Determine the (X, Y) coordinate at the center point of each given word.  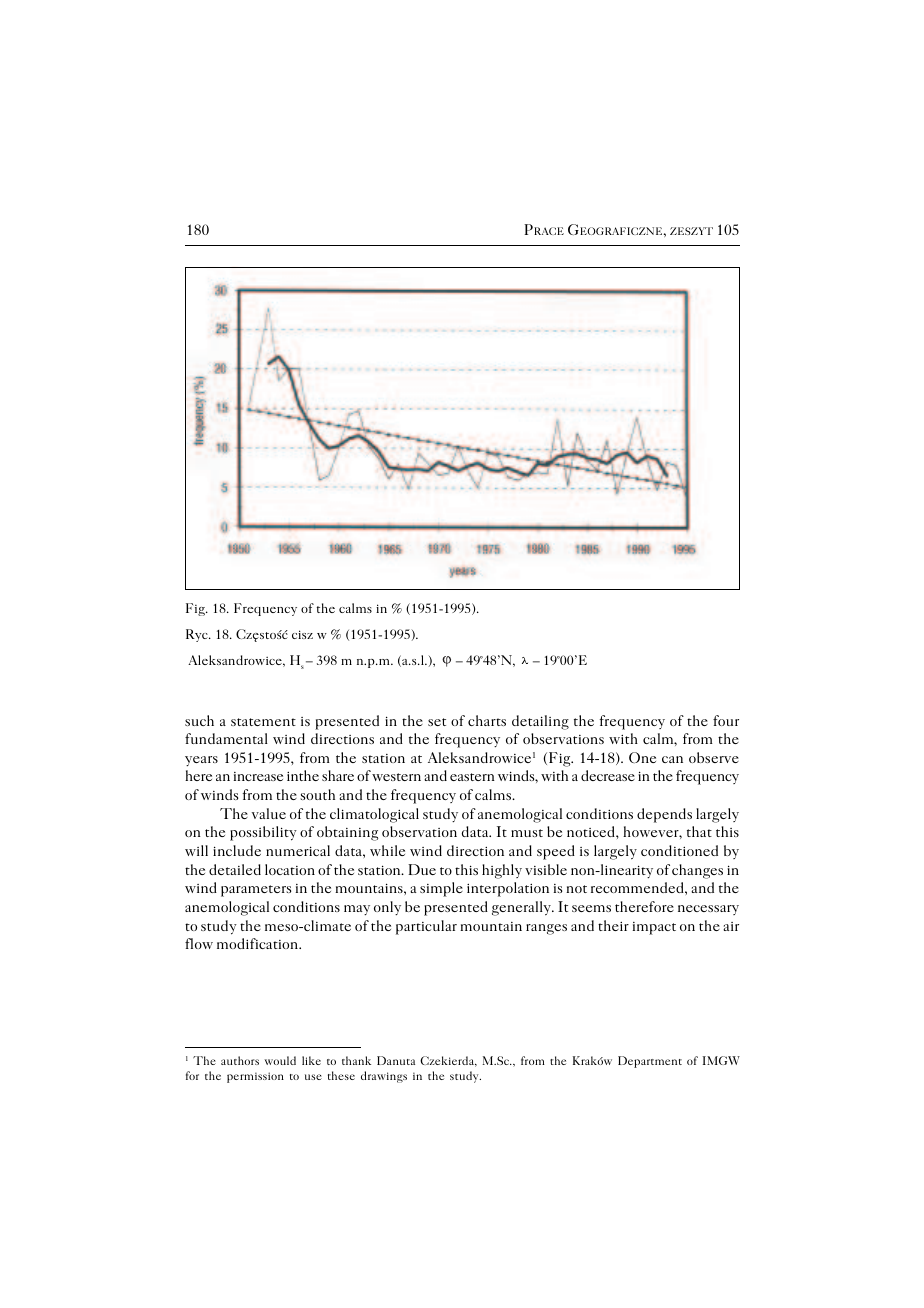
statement (263, 722)
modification (259, 943)
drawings (384, 1077)
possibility (263, 833)
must (527, 833)
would (280, 1060)
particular (426, 927)
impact (654, 928)
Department (650, 1062)
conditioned (679, 850)
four (726, 720)
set (437, 722)
